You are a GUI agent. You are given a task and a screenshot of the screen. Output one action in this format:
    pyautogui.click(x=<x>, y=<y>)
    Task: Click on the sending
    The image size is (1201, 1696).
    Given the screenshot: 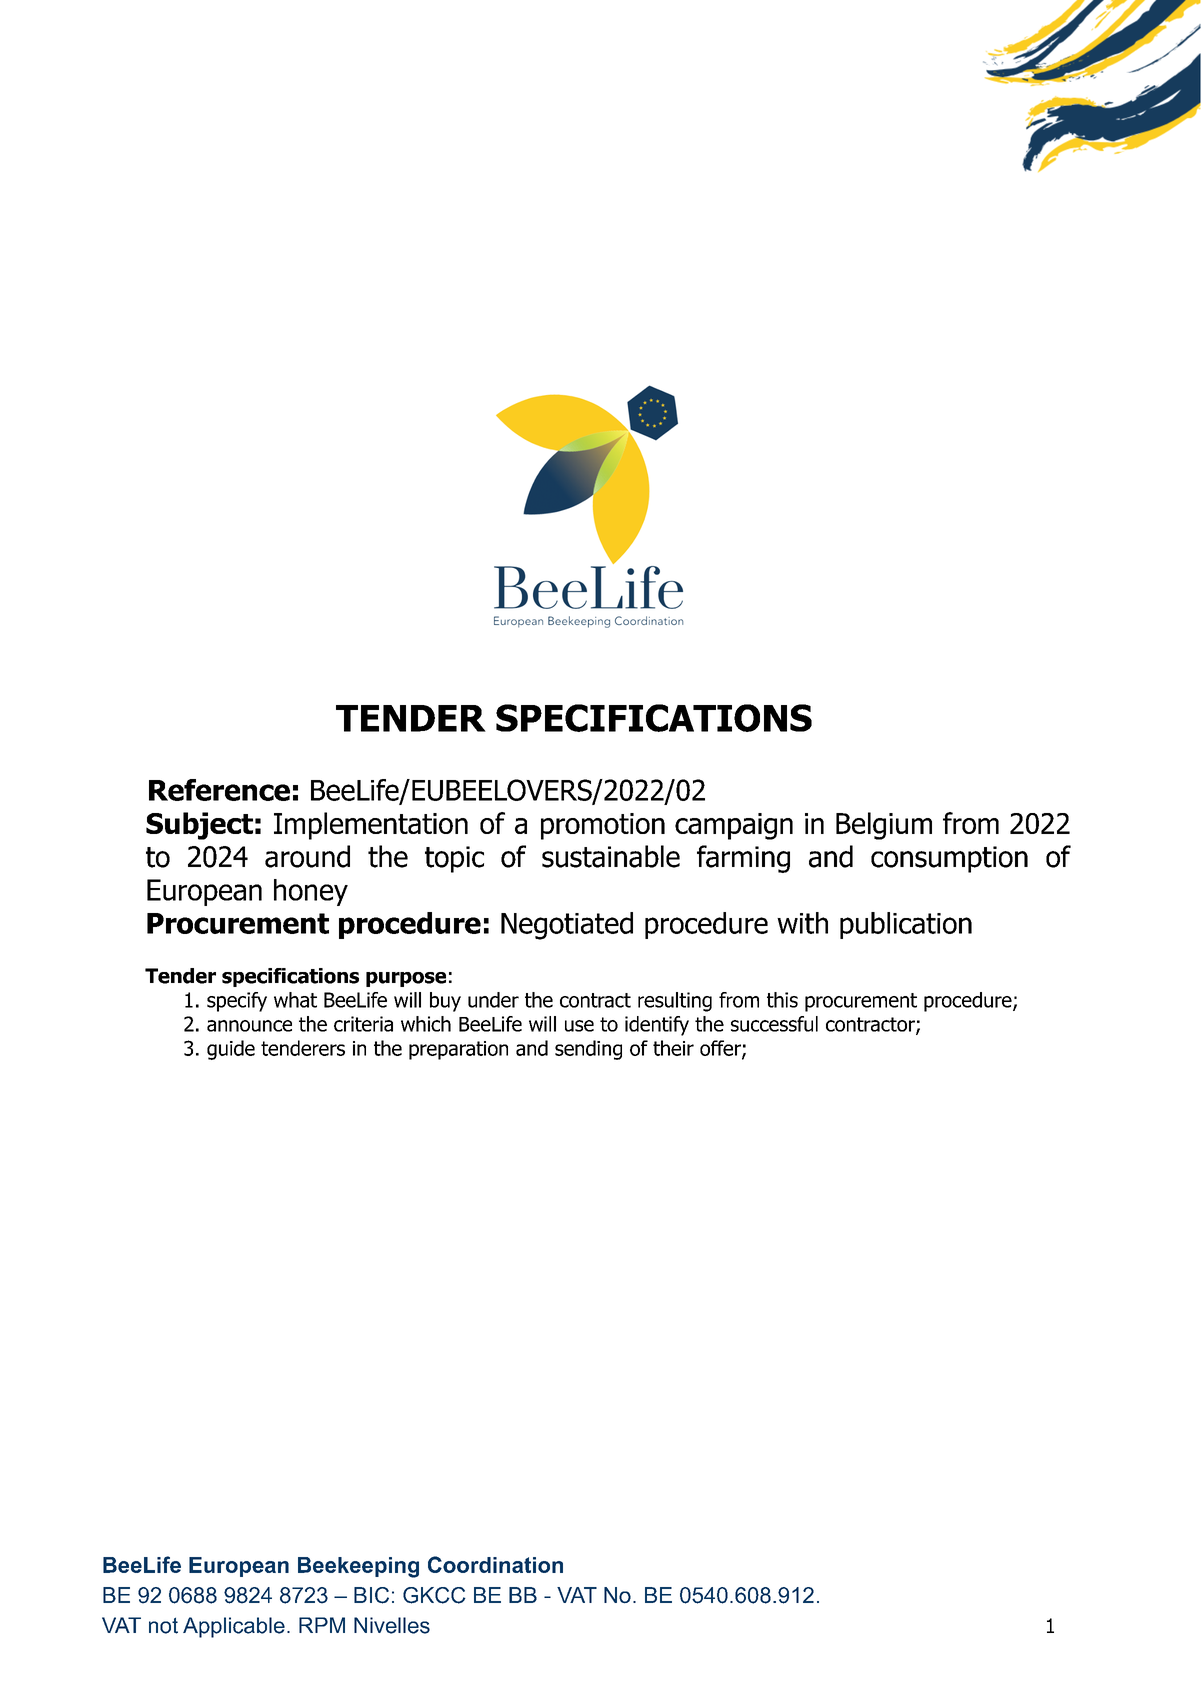 What is the action you would take?
    pyautogui.click(x=588, y=1050)
